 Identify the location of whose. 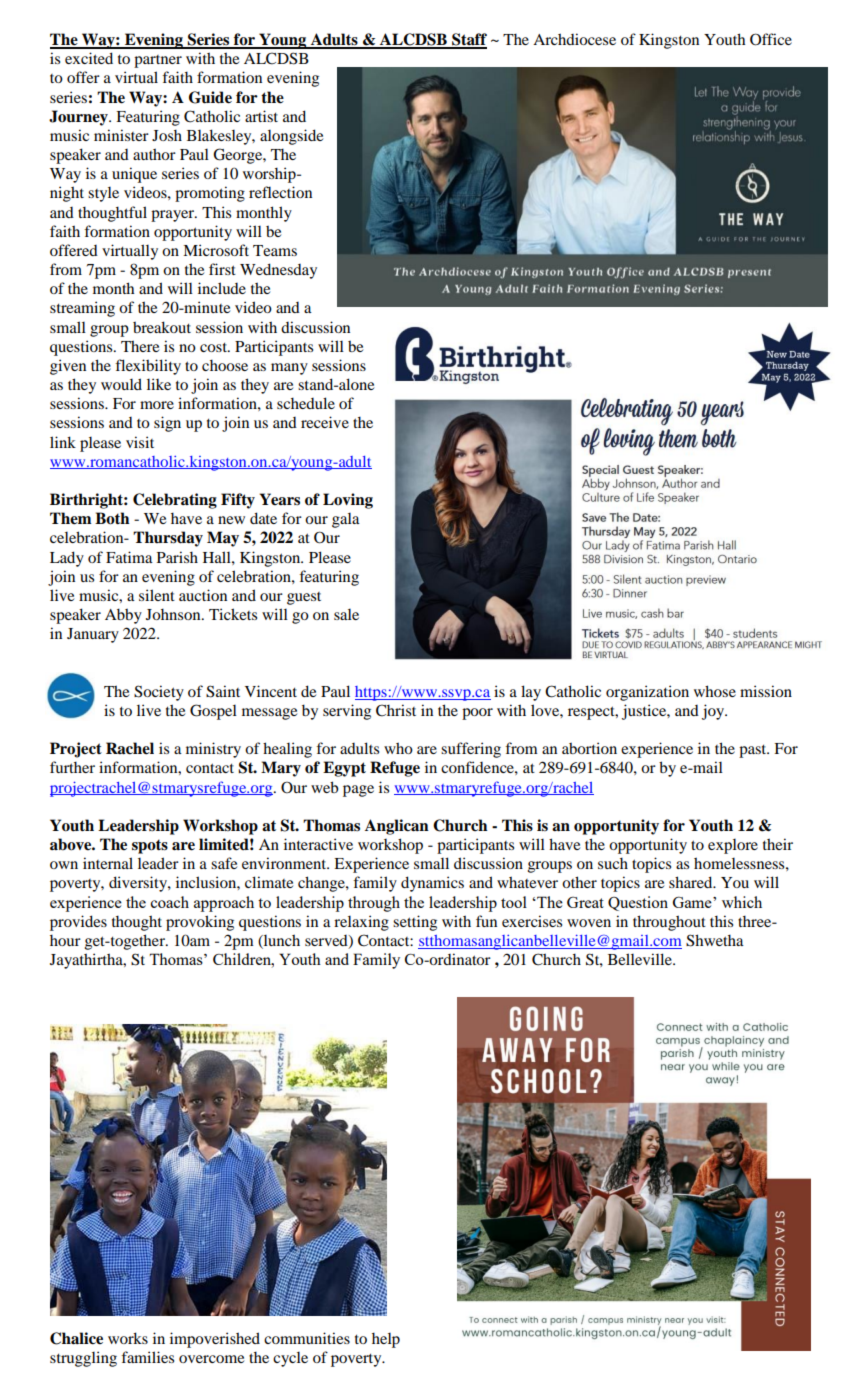
(715, 691).
